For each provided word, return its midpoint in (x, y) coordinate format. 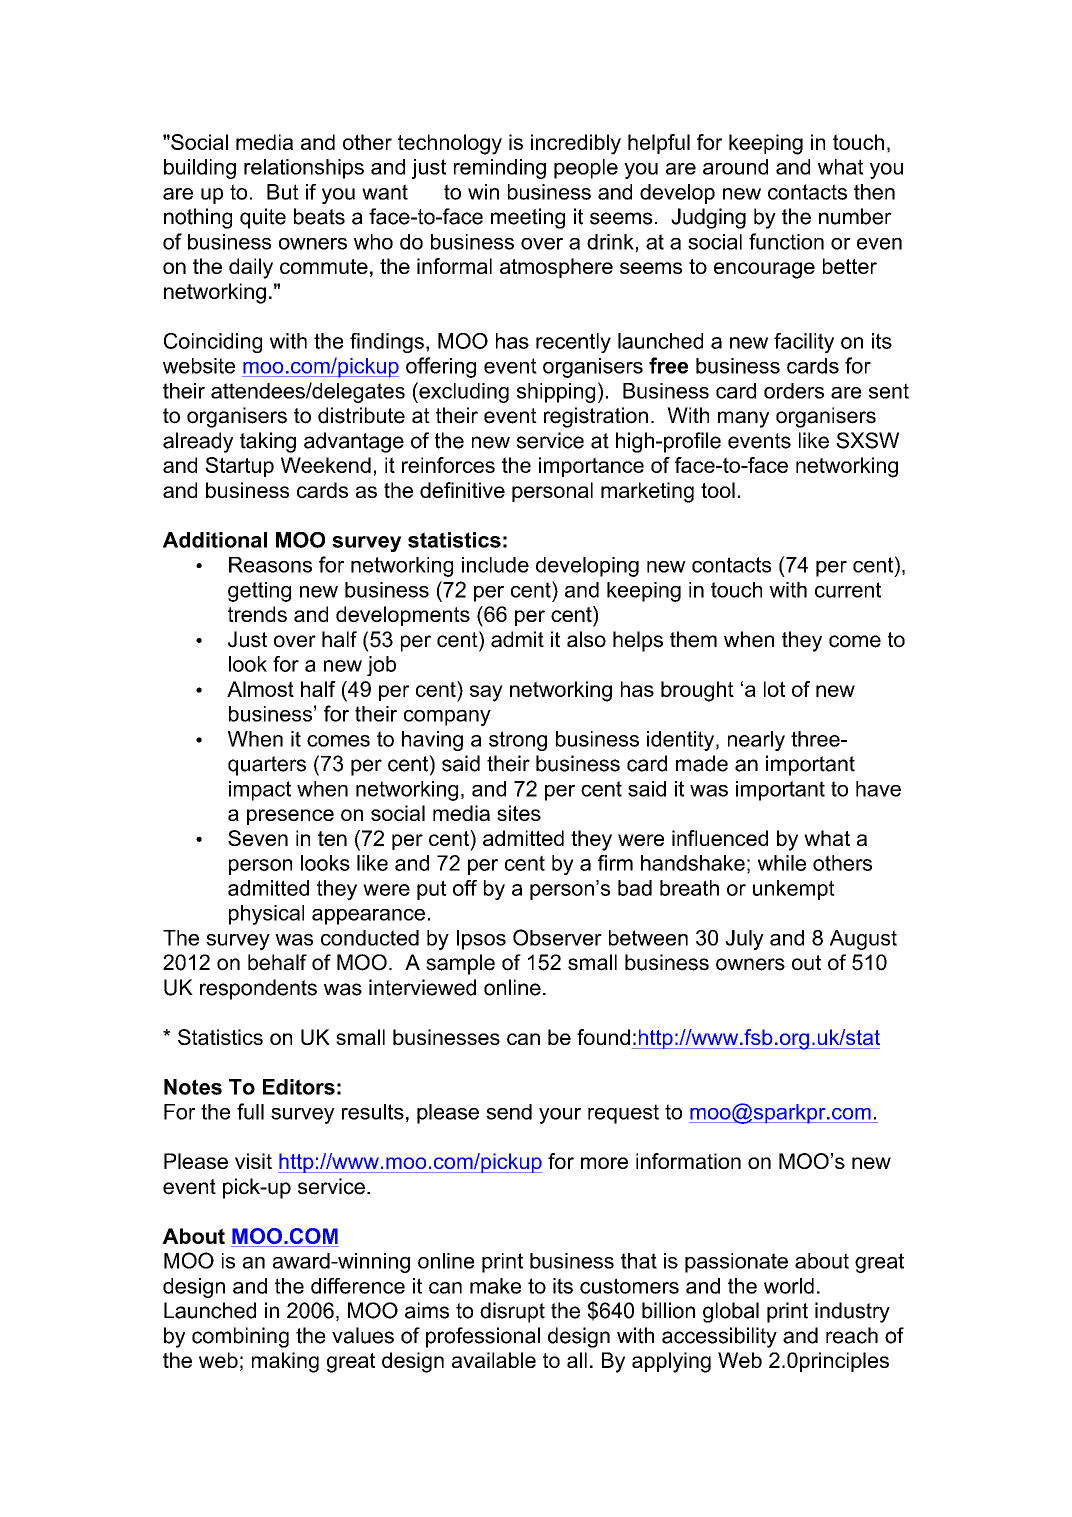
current (848, 590)
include (495, 565)
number (855, 216)
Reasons (270, 565)
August (863, 940)
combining (240, 1337)
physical (266, 915)
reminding (500, 169)
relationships (304, 169)
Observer (557, 937)
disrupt (512, 1312)
